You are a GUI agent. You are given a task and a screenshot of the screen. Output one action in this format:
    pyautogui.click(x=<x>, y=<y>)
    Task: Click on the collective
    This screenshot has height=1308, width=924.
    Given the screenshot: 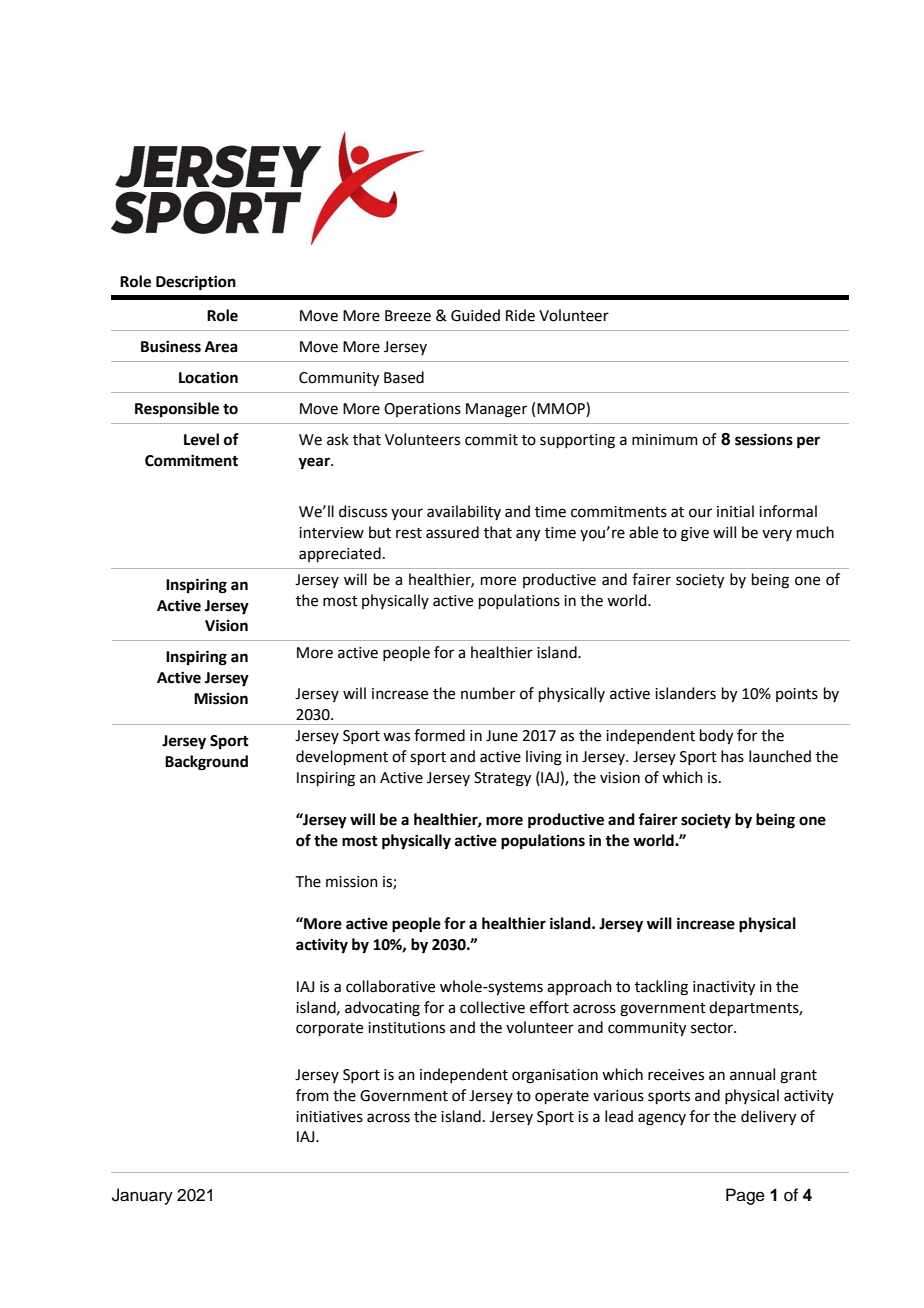 What is the action you would take?
    pyautogui.click(x=492, y=1007)
